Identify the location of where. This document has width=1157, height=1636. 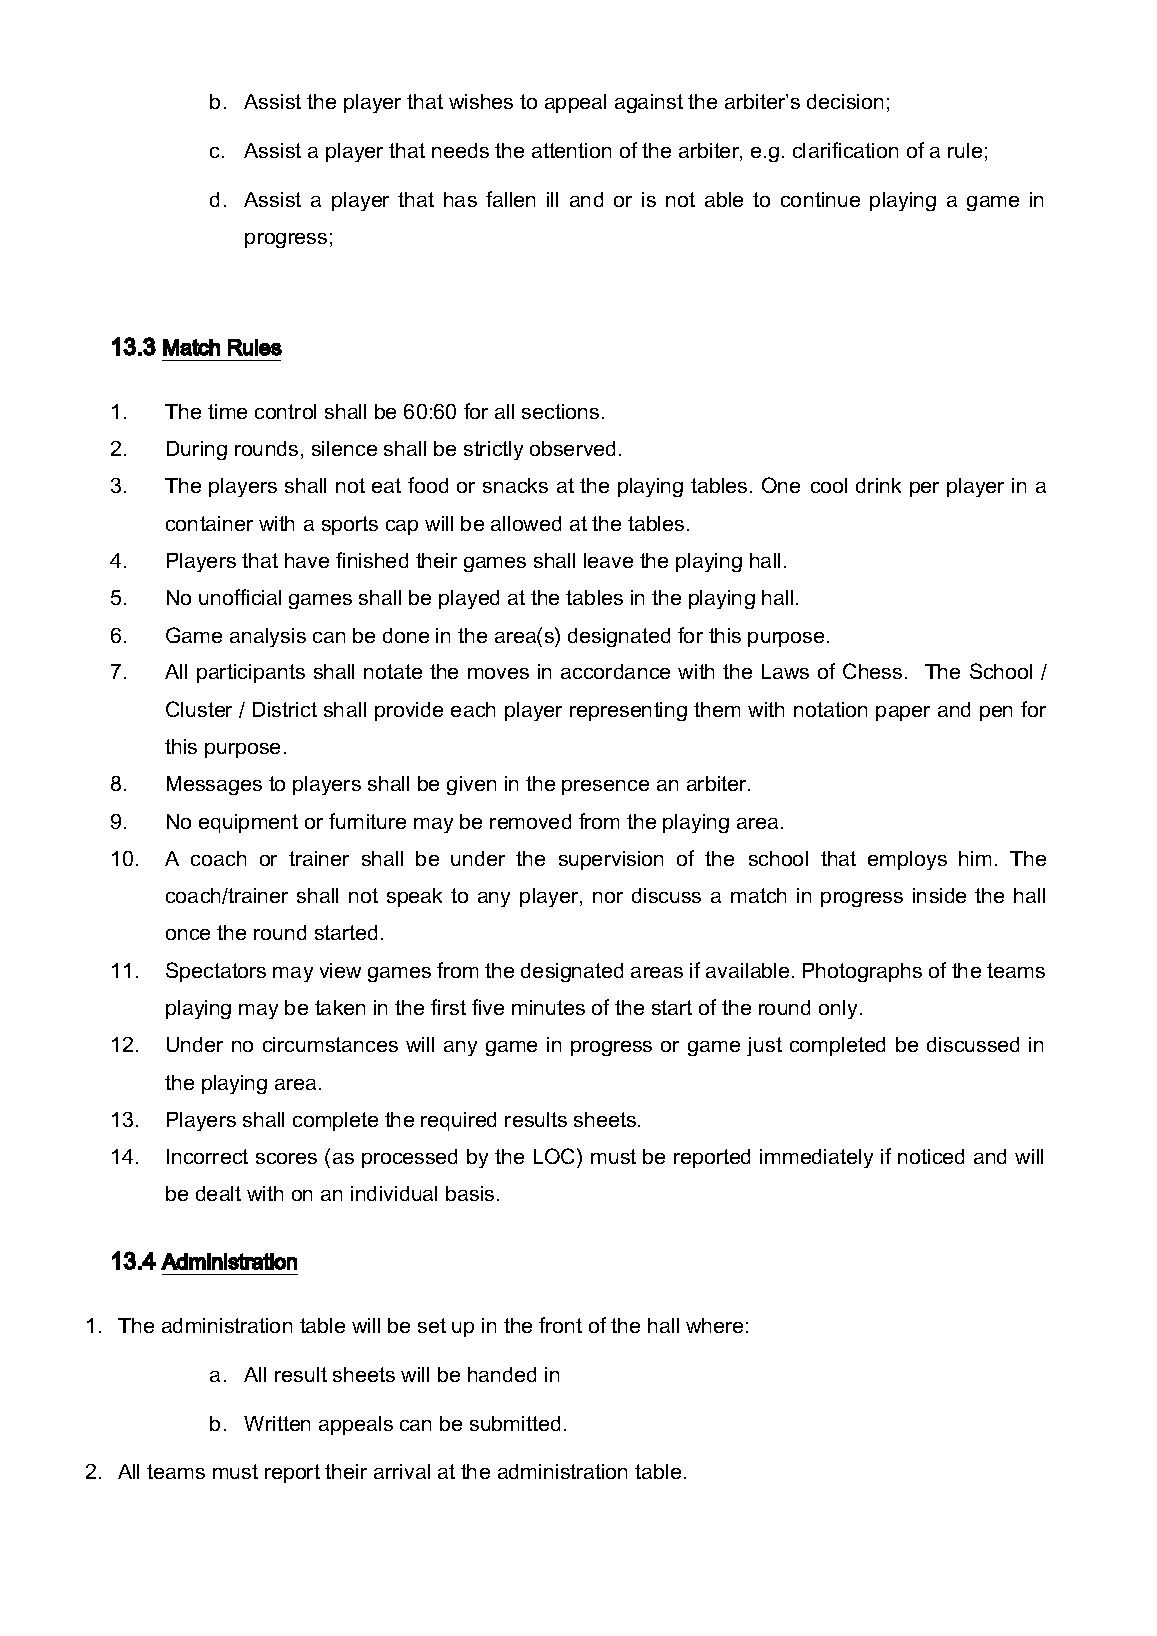
(714, 1325).
